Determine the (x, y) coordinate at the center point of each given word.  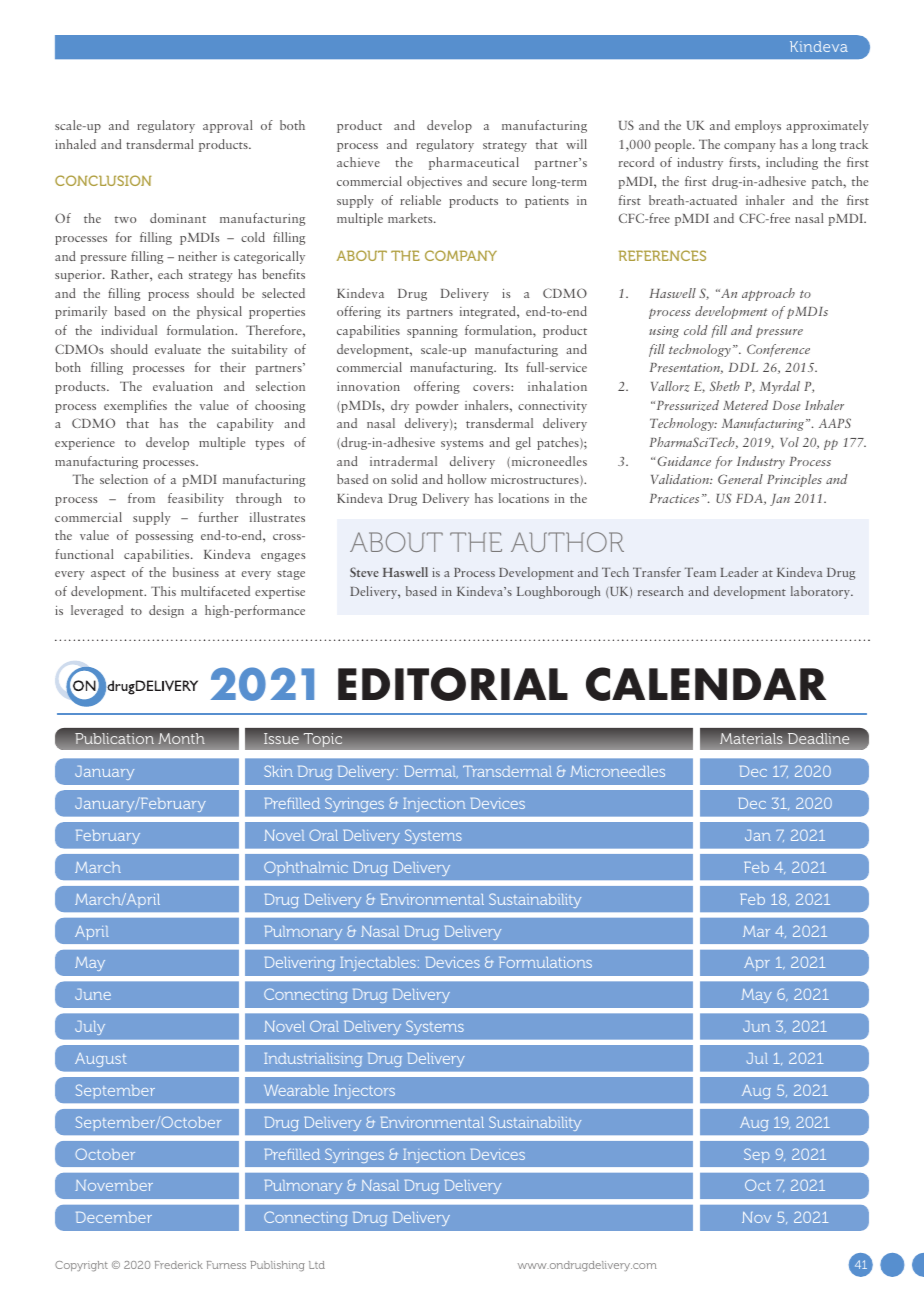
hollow (467, 479)
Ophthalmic (306, 868)
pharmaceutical (474, 163)
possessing (164, 537)
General (740, 479)
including (792, 163)
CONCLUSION (103, 180)
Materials (751, 738)
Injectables (378, 964)
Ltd (317, 1265)
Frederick (179, 1265)
